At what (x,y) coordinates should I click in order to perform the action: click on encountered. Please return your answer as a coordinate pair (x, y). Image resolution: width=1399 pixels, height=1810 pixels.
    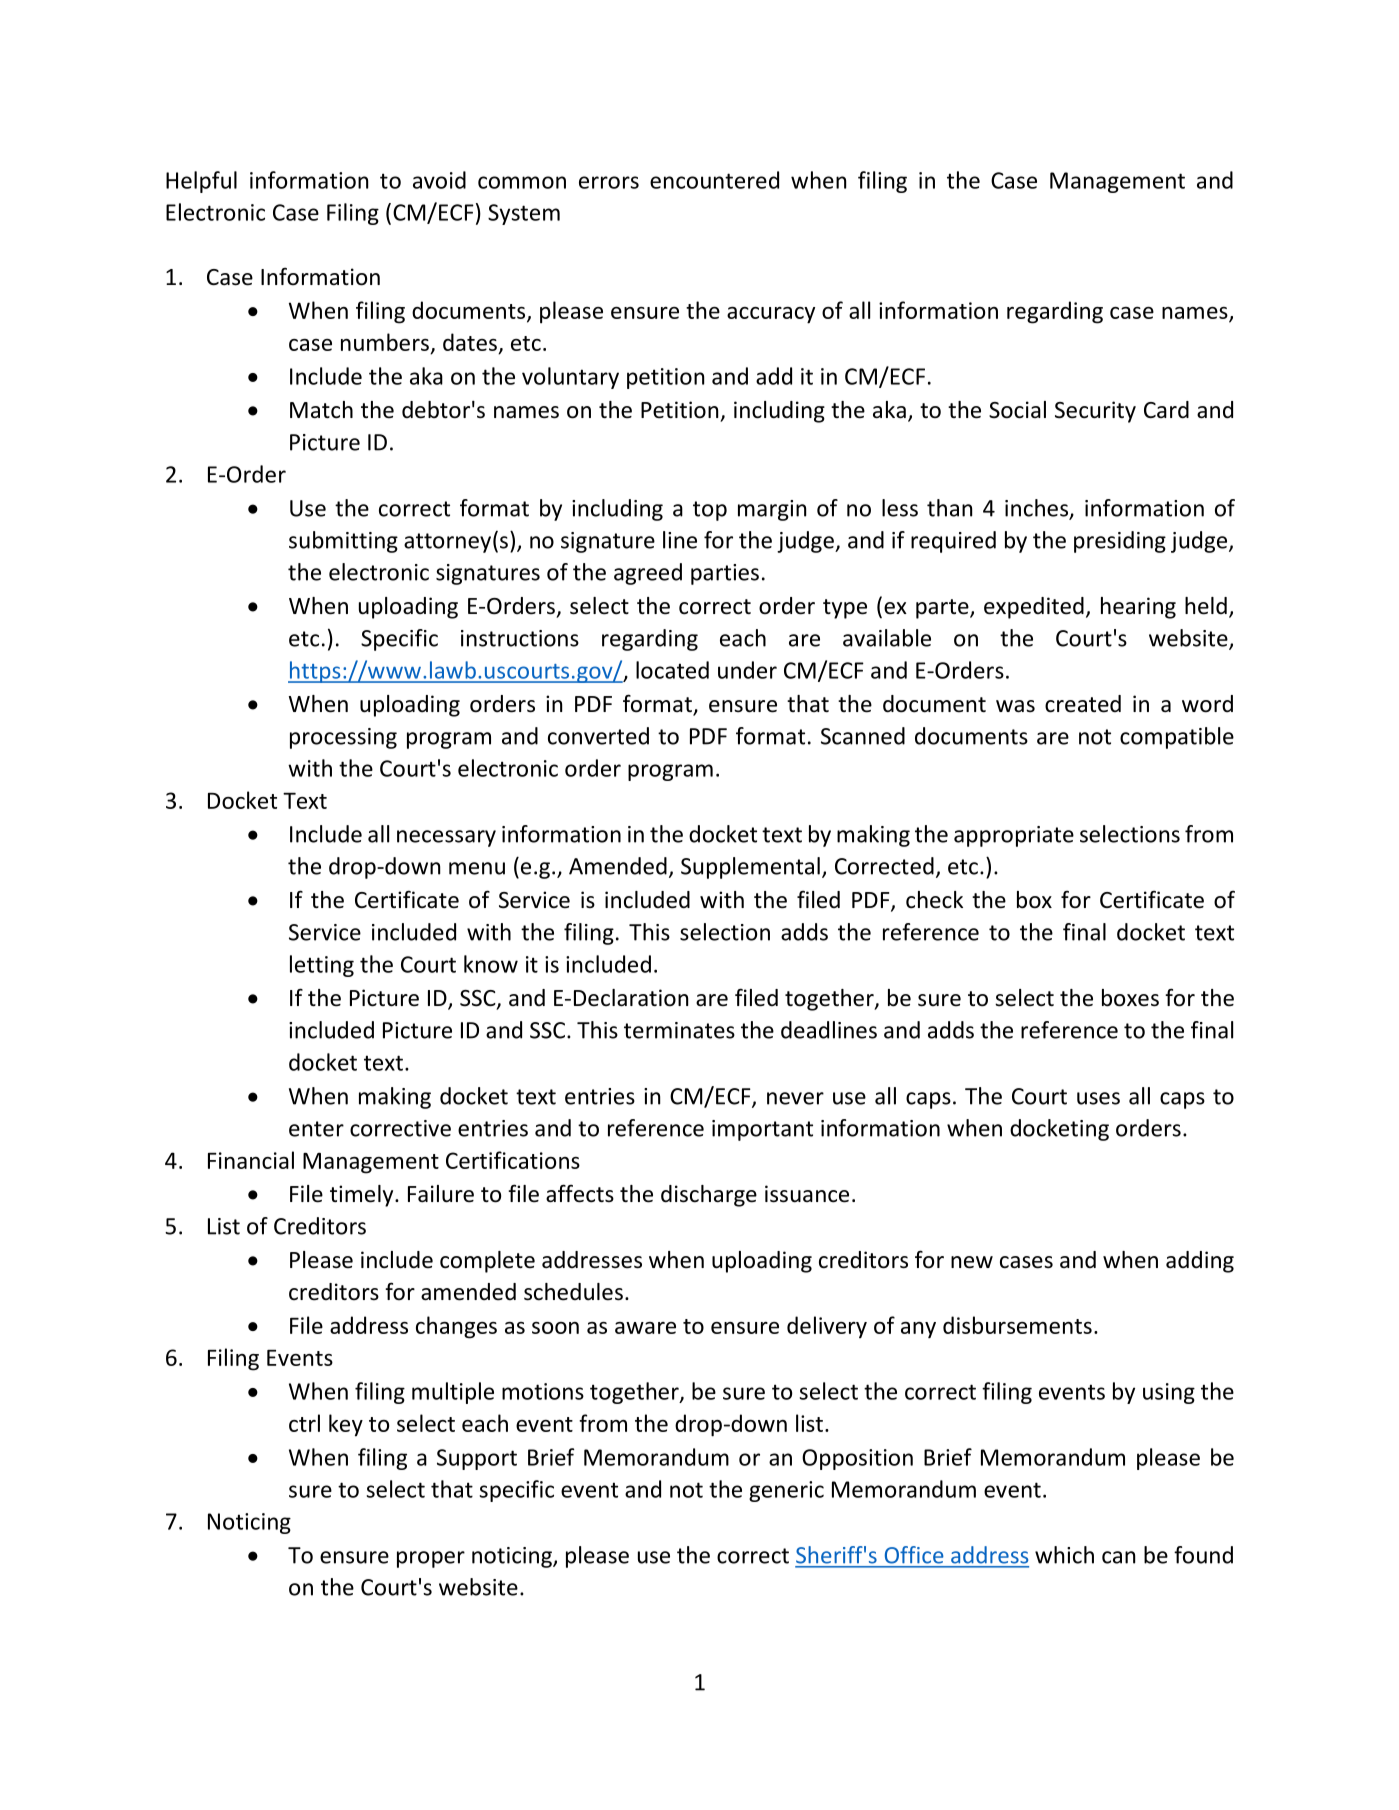
    Looking at the image, I should click on (714, 180).
